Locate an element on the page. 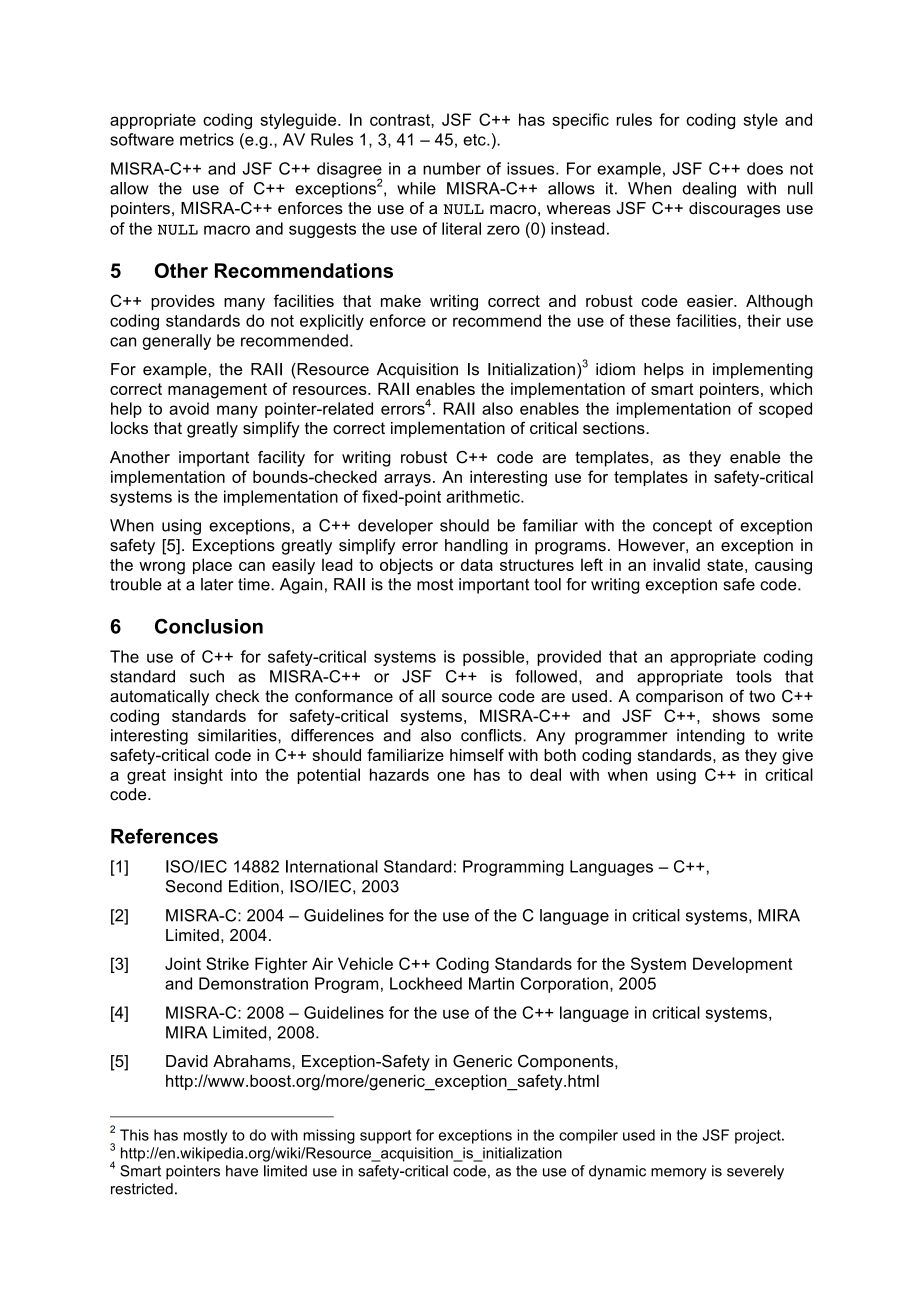  arithmetic is located at coordinates (484, 496).
